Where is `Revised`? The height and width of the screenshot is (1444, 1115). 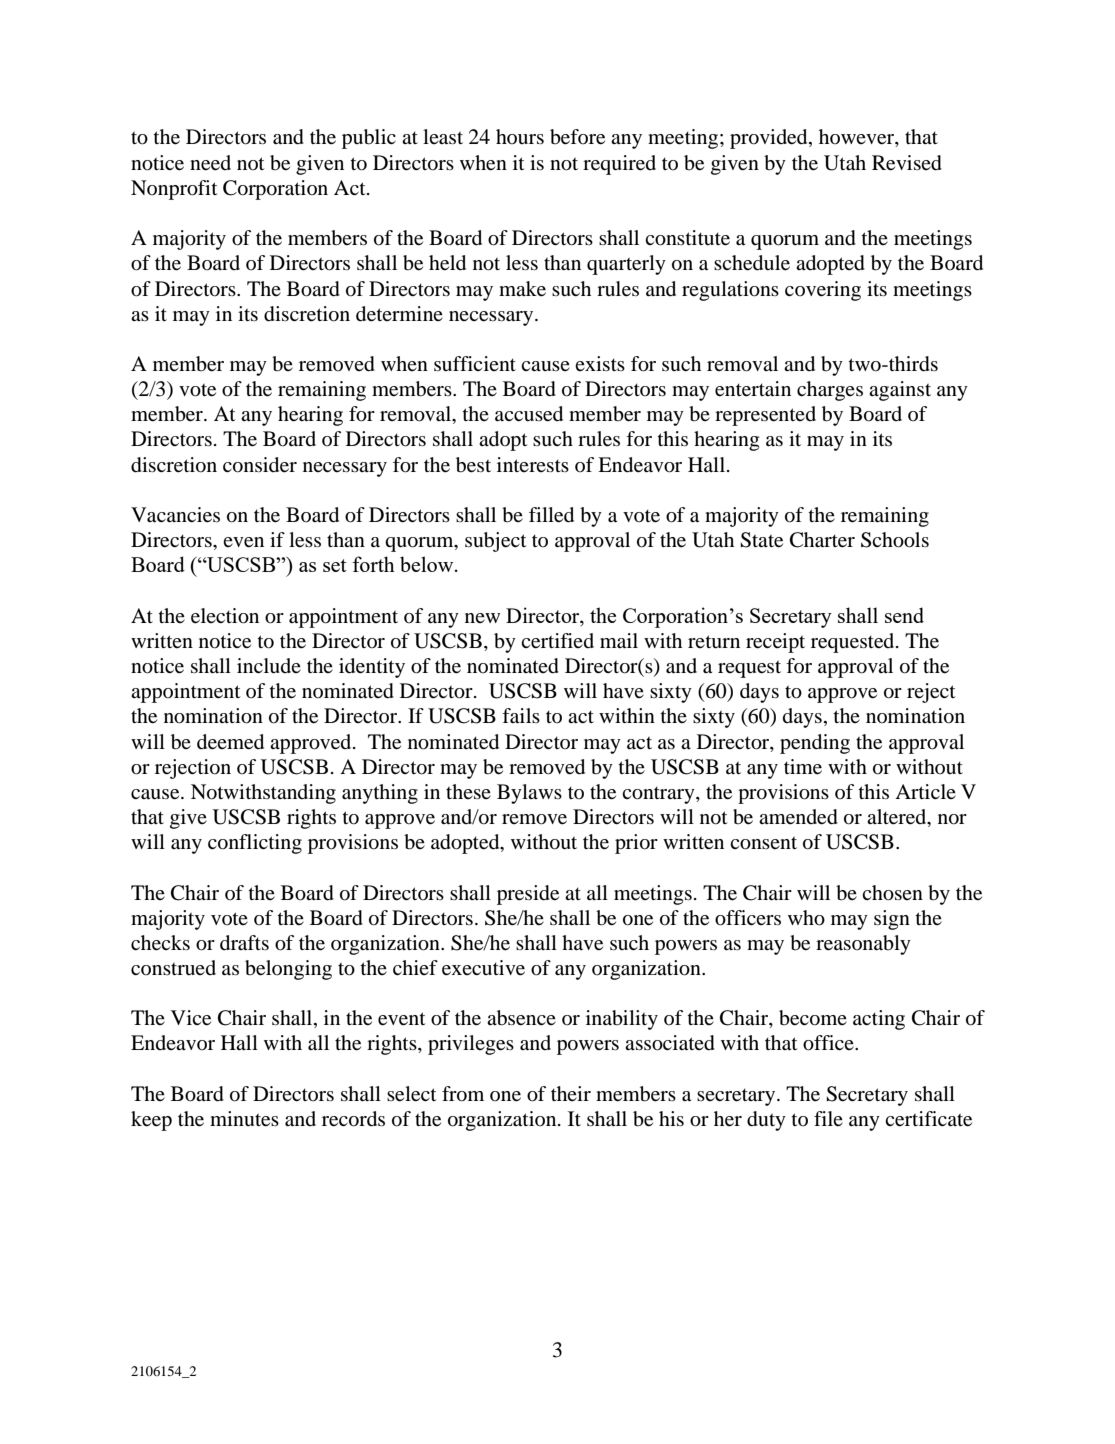 Revised is located at coordinates (907, 163).
